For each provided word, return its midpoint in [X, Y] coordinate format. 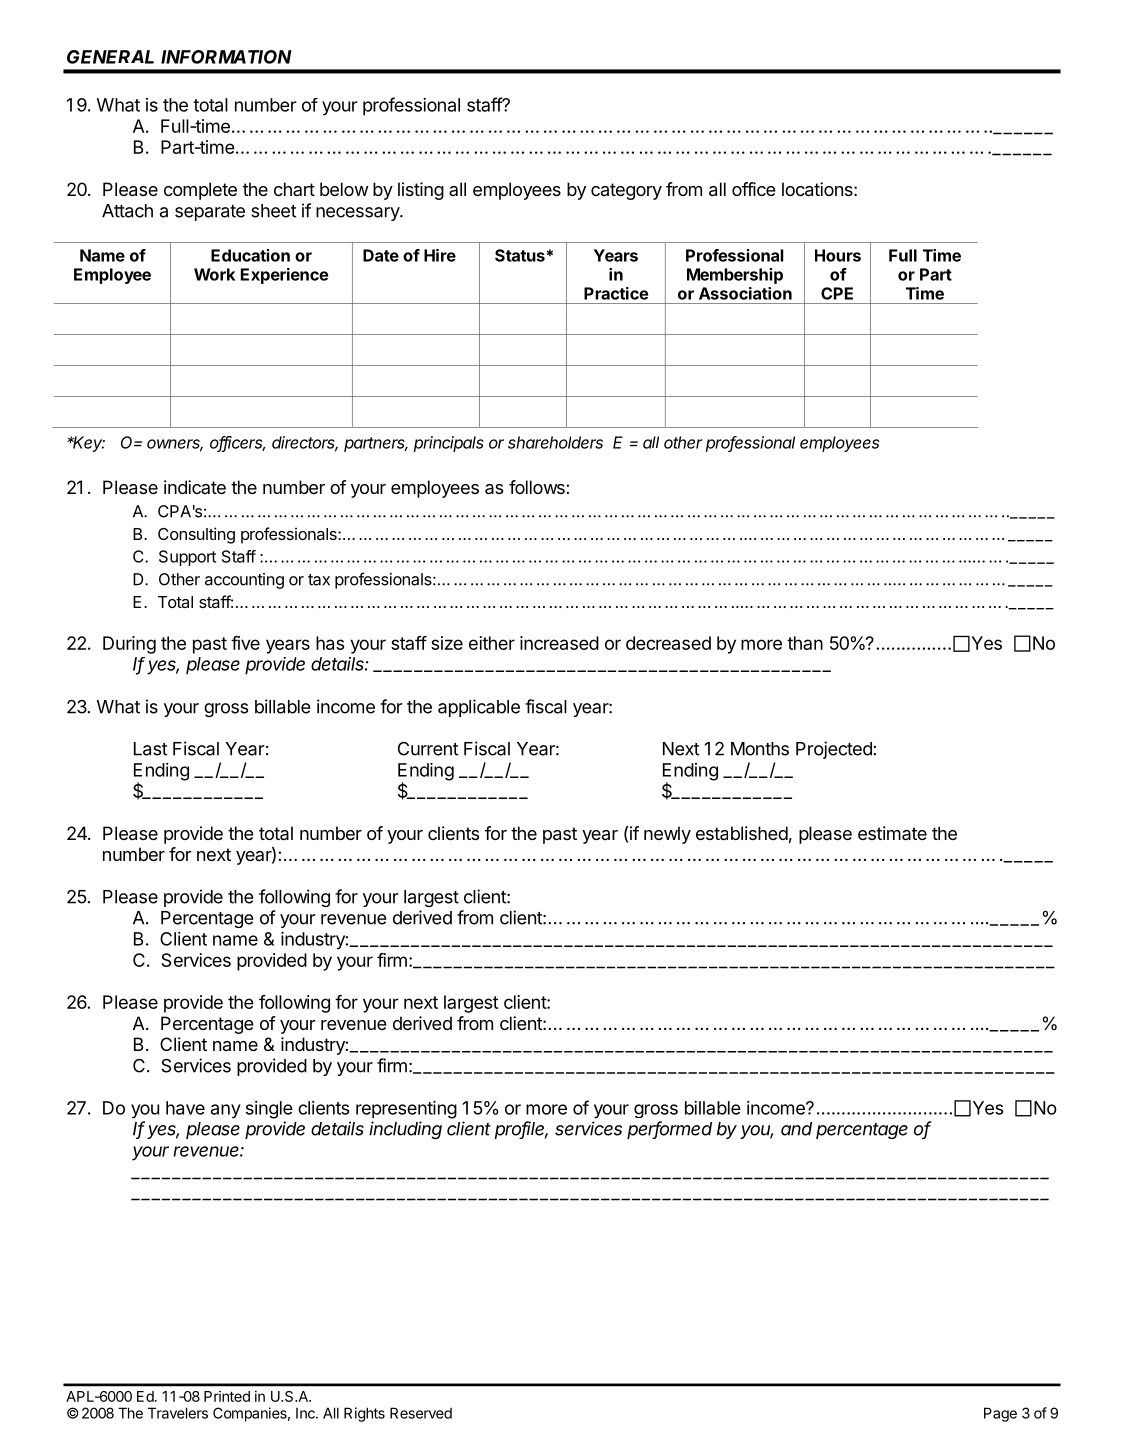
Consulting [196, 535]
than [805, 643]
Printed [227, 1396]
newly [667, 835]
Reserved [421, 1413]
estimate [892, 833]
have [185, 1108]
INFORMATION [226, 57]
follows [538, 487]
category [626, 191]
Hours [838, 255]
